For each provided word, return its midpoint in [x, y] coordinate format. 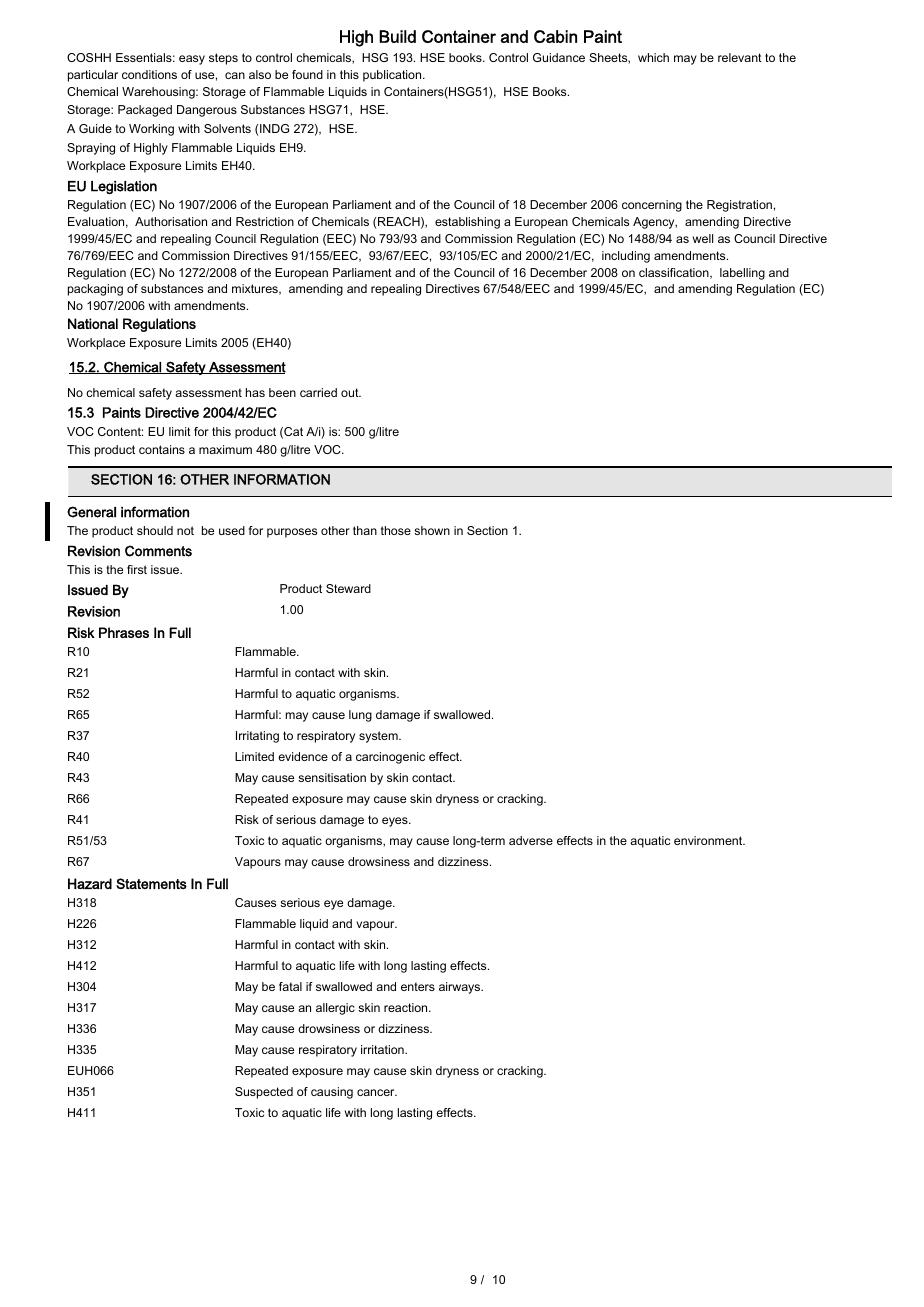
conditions [149, 74]
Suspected [264, 1093]
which [653, 57]
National [93, 323]
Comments [158, 551]
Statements [151, 883]
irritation [383, 1049]
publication [393, 76]
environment [709, 840]
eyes [396, 822]
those [396, 530]
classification [675, 273]
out [351, 392]
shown [432, 530]
